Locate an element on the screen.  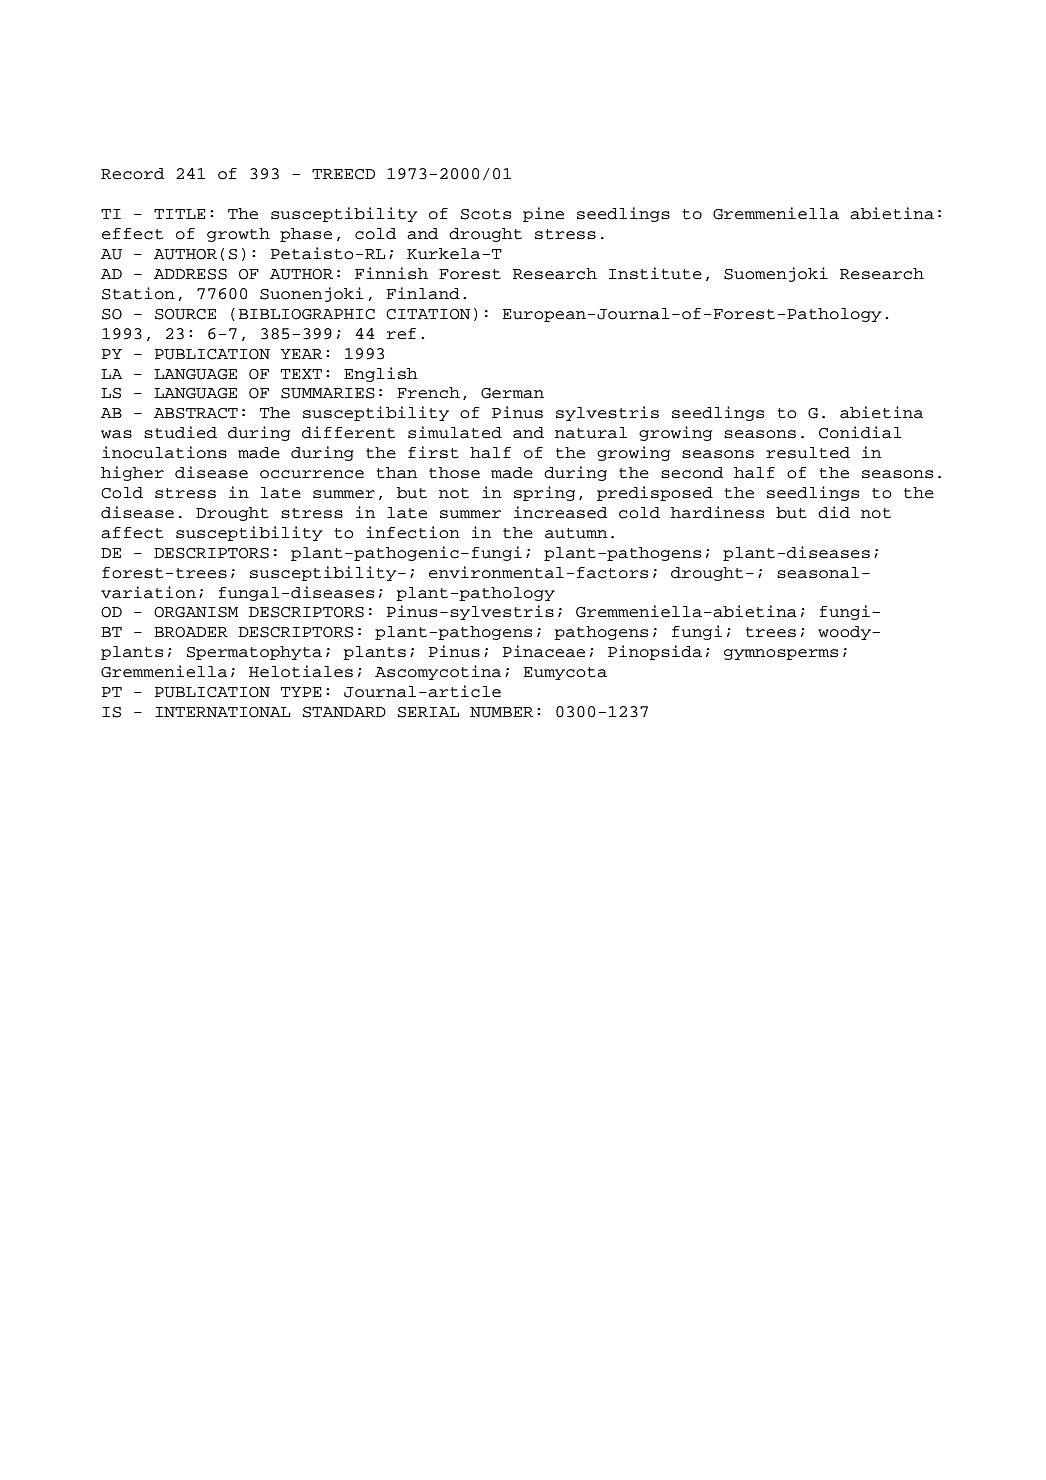
SERIAL is located at coordinates (428, 712).
